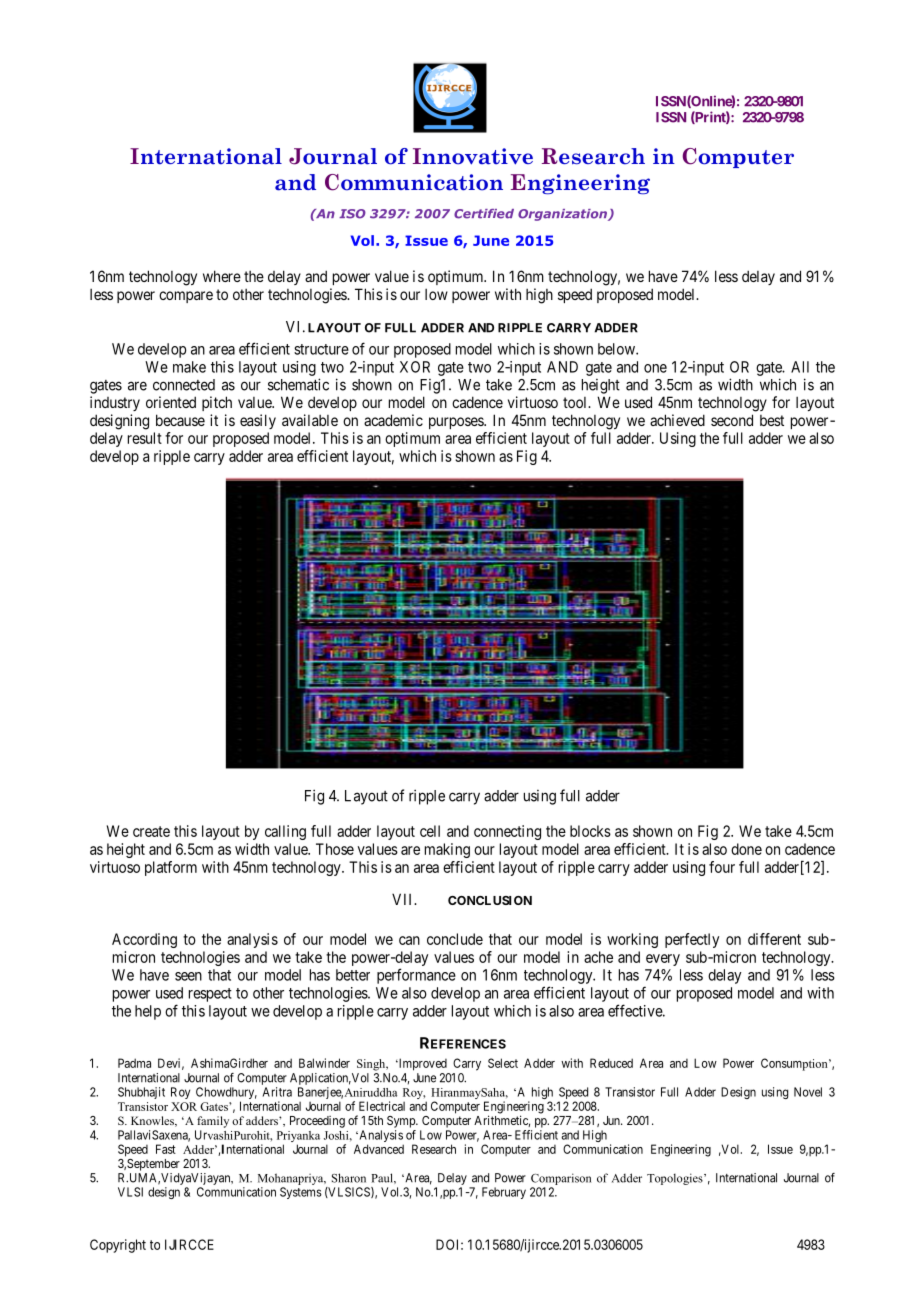  I want to click on where, so click(222, 276).
